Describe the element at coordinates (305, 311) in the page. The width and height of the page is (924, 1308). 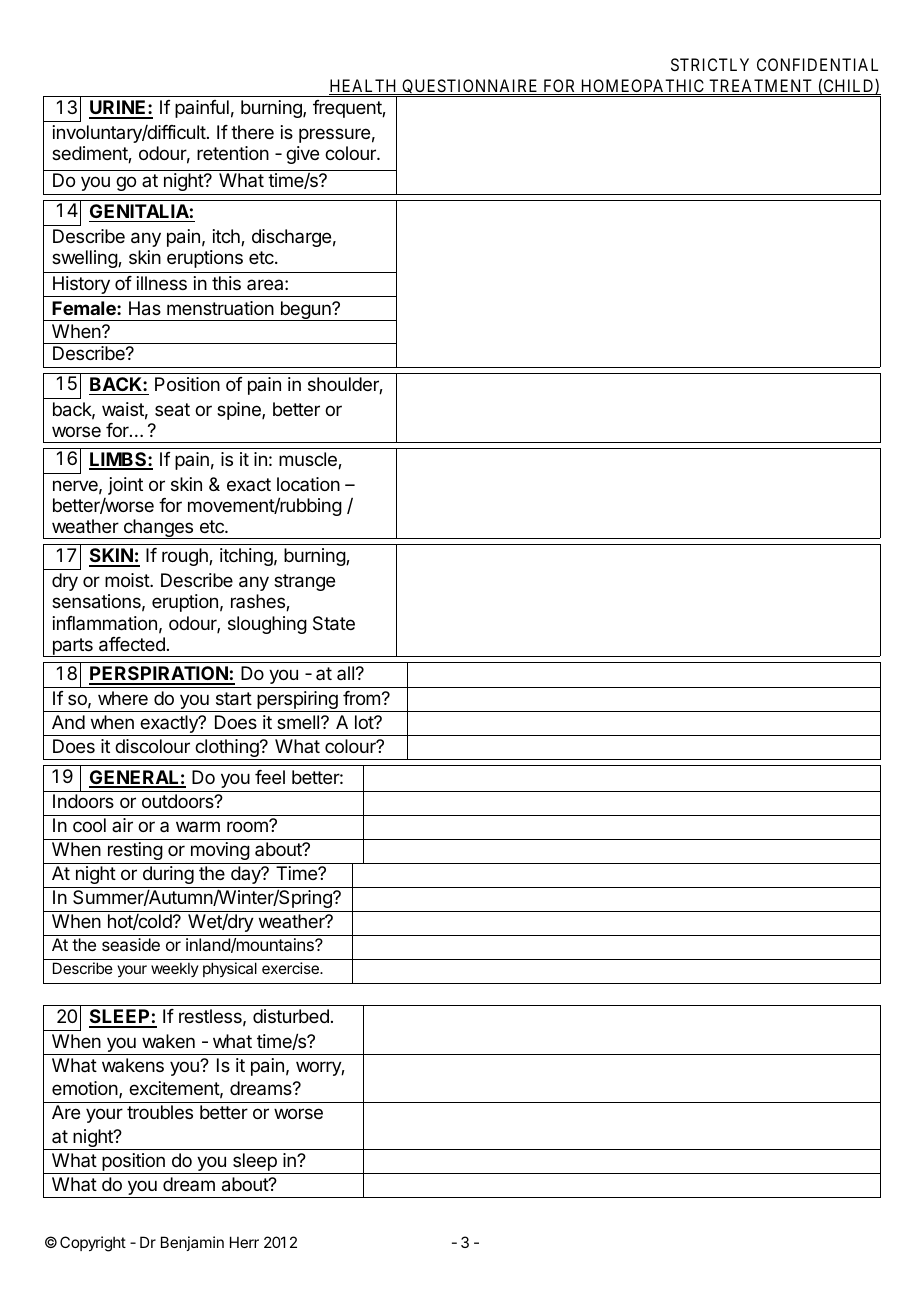
I see `begun` at that location.
